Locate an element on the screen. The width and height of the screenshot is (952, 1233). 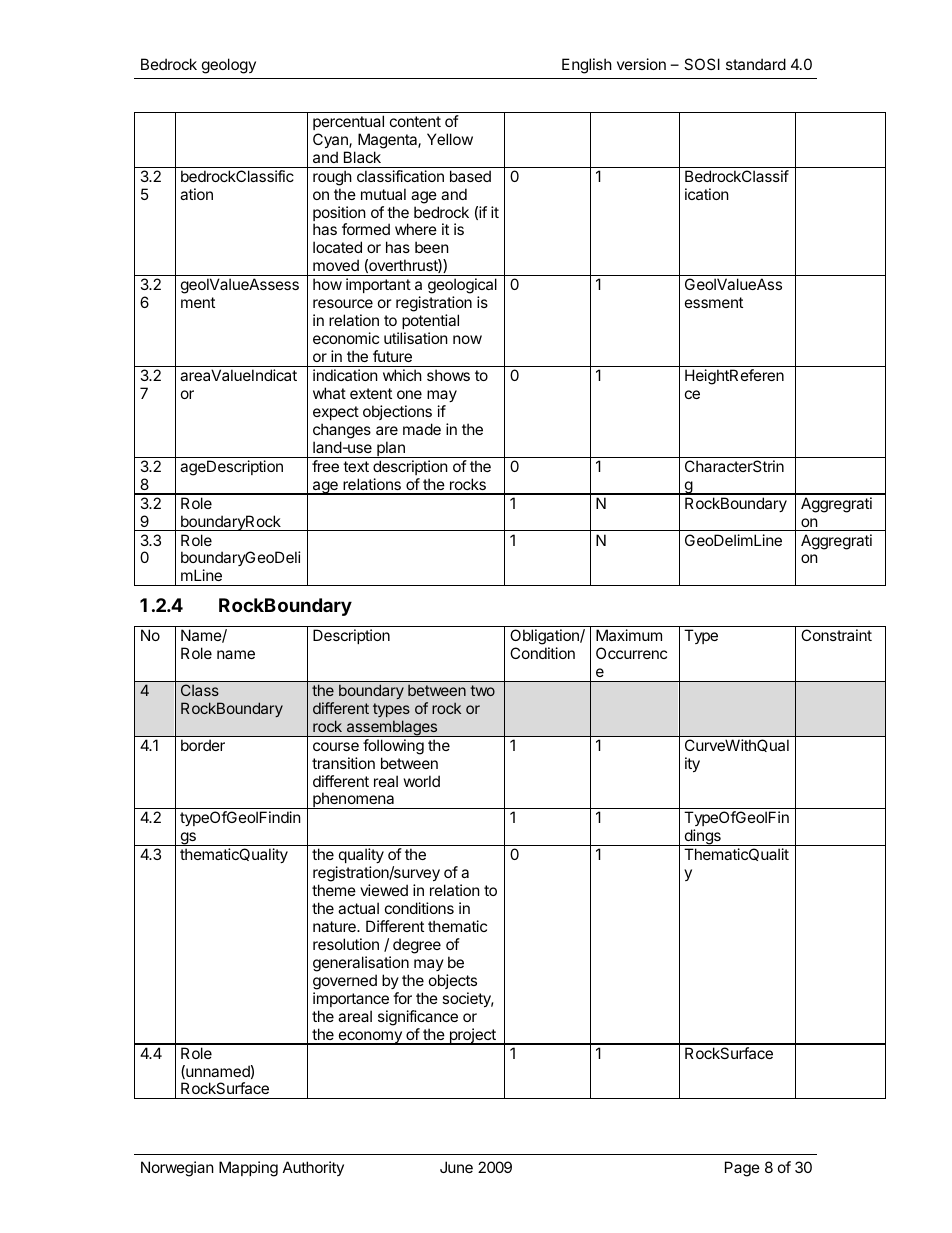
what is located at coordinates (329, 393).
